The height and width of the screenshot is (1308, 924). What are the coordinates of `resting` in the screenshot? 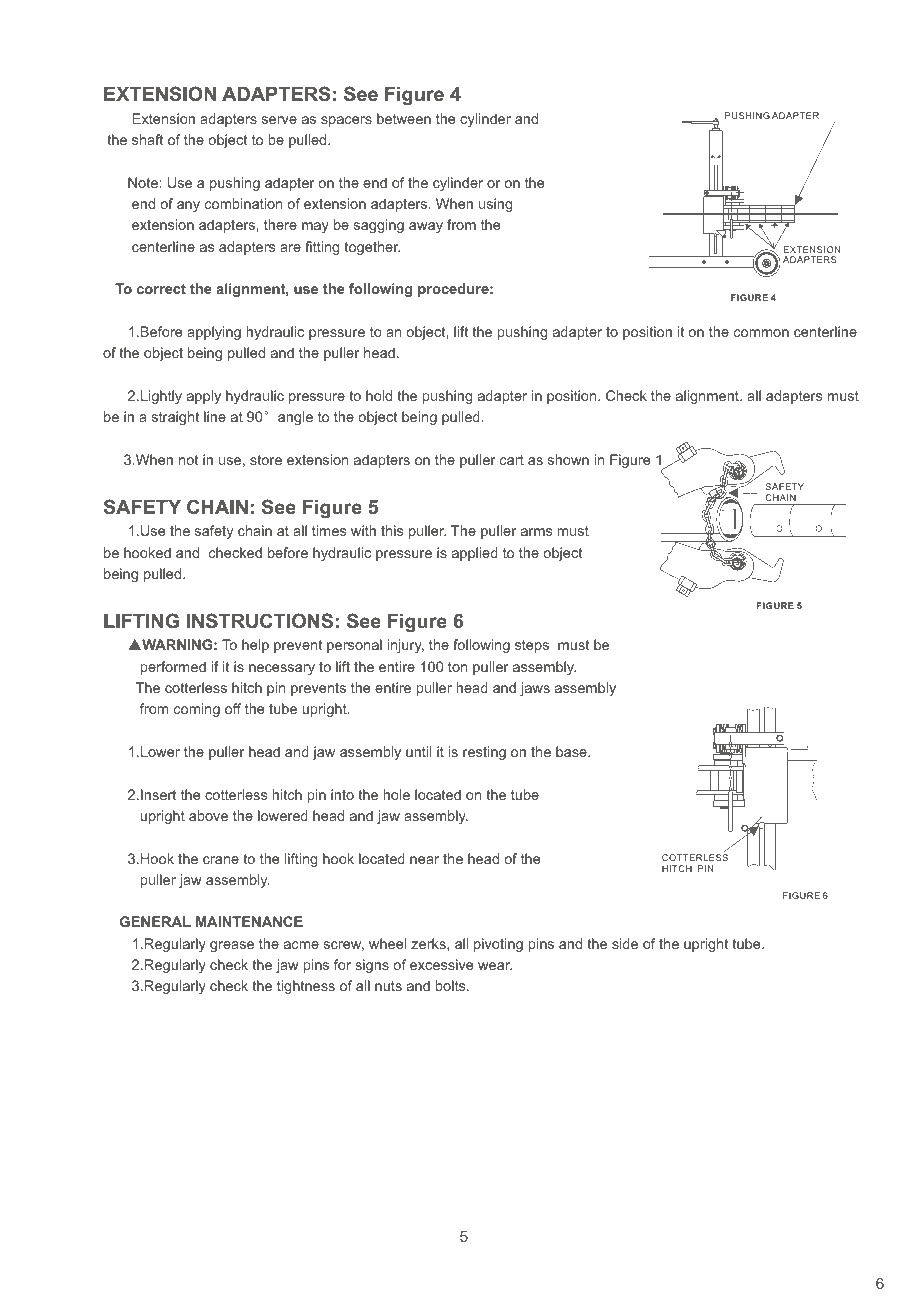 It's located at (484, 753).
